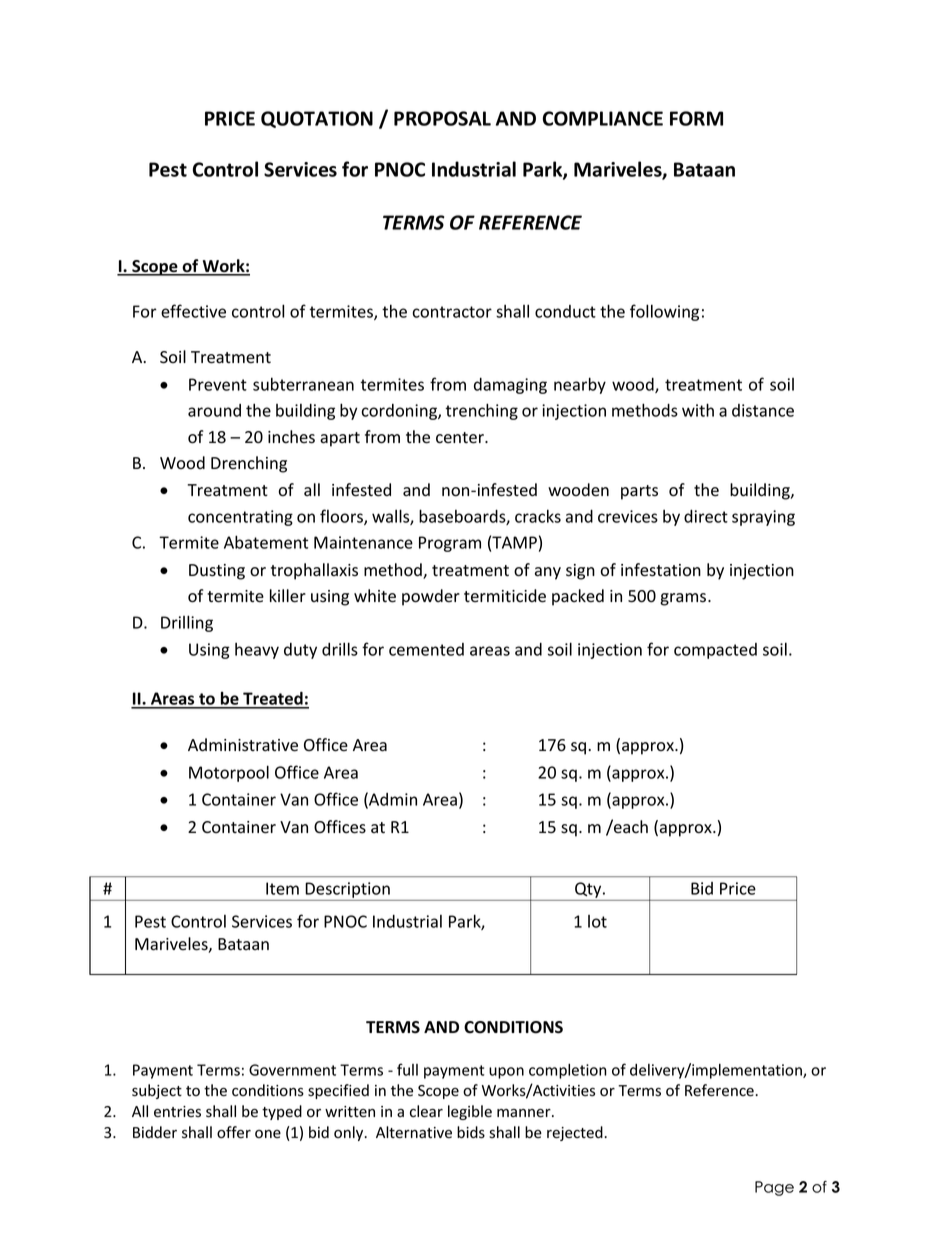 The image size is (952, 1233). Describe the element at coordinates (317, 119) in the image. I see `QUOTATION` at that location.
